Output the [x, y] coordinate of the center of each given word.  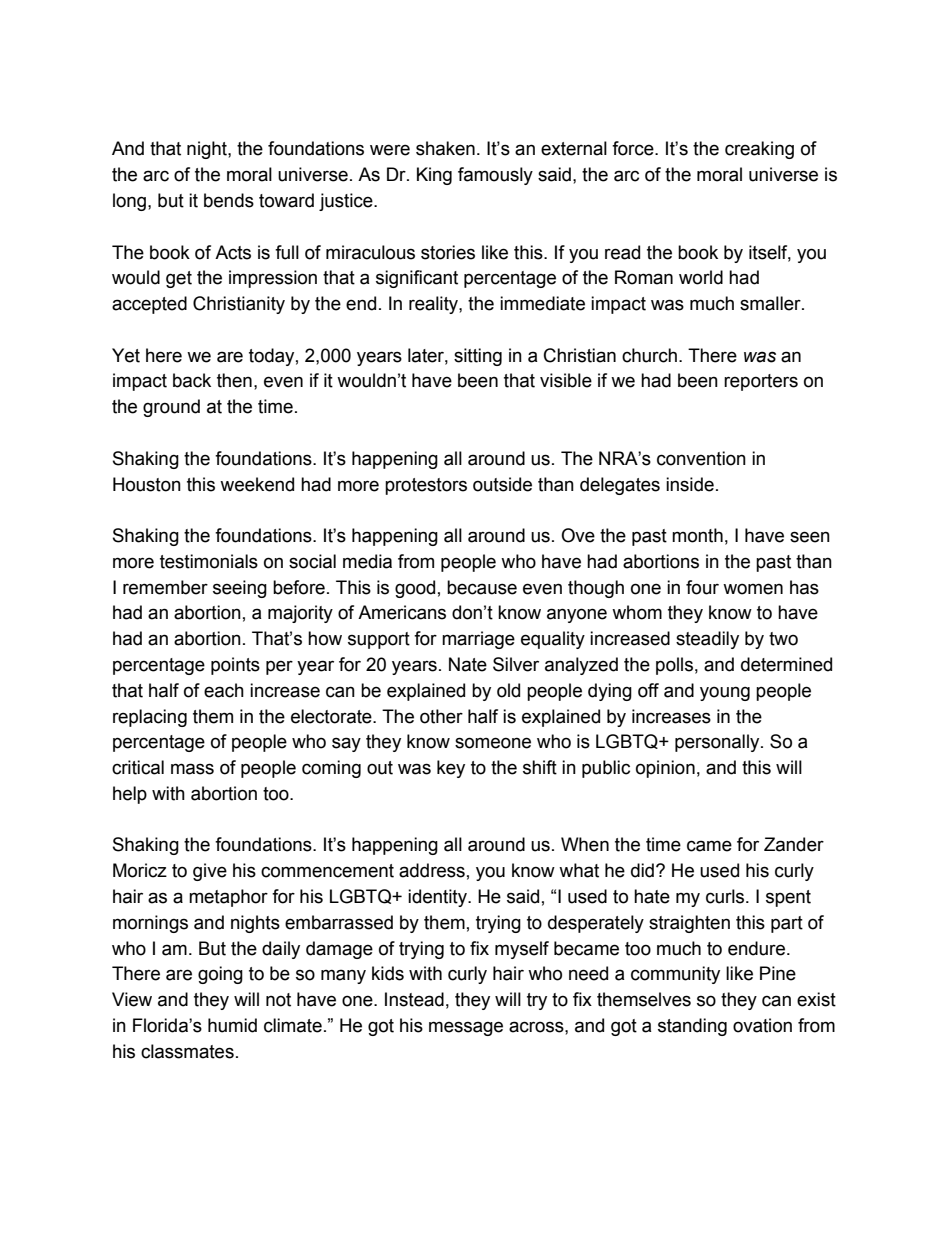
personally [718, 743]
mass [192, 769]
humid [232, 1025]
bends [229, 200]
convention [701, 458]
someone [493, 743]
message [466, 1028]
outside [502, 484]
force [634, 148]
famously [495, 176]
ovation [762, 1025]
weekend [257, 484]
